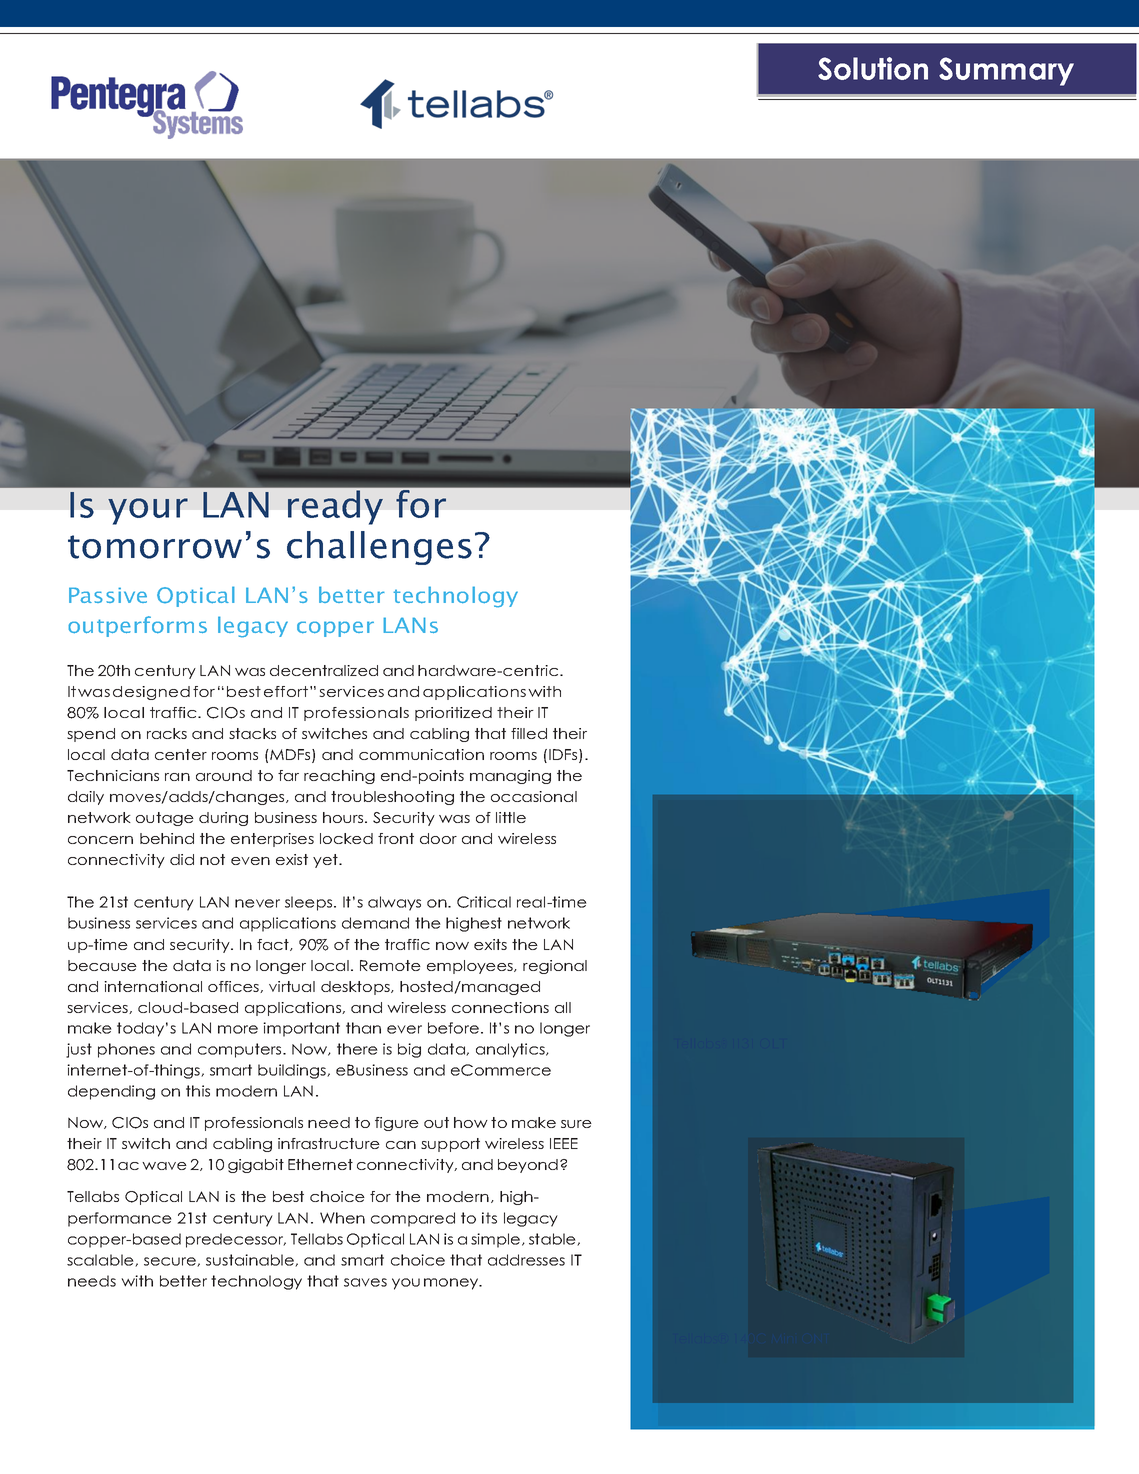 This image has width=1139, height=1474. What do you see at coordinates (171, 1262) in the image?
I see `secure` at bounding box center [171, 1262].
